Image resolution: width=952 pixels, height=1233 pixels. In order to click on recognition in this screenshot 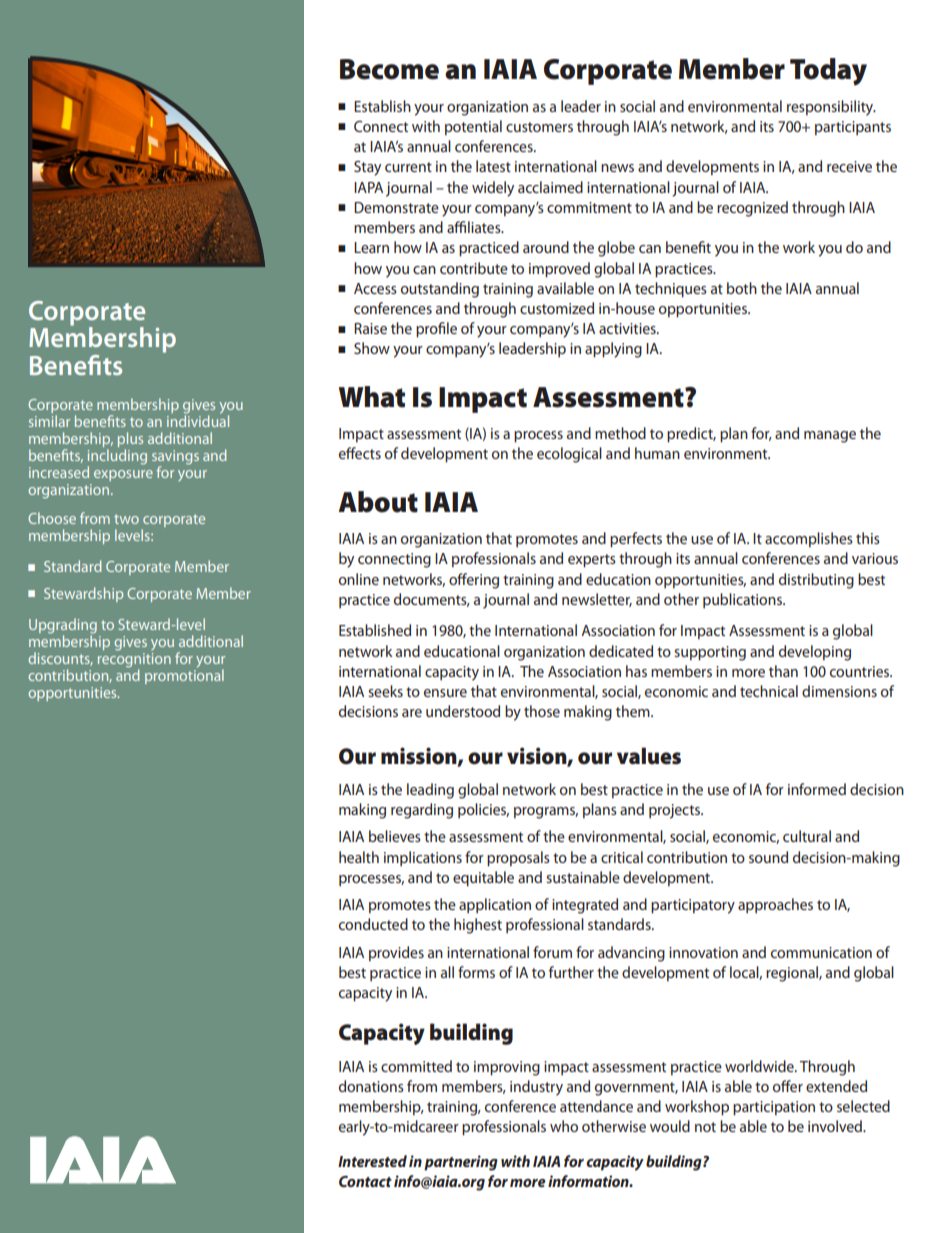, I will do `click(134, 660)`.
